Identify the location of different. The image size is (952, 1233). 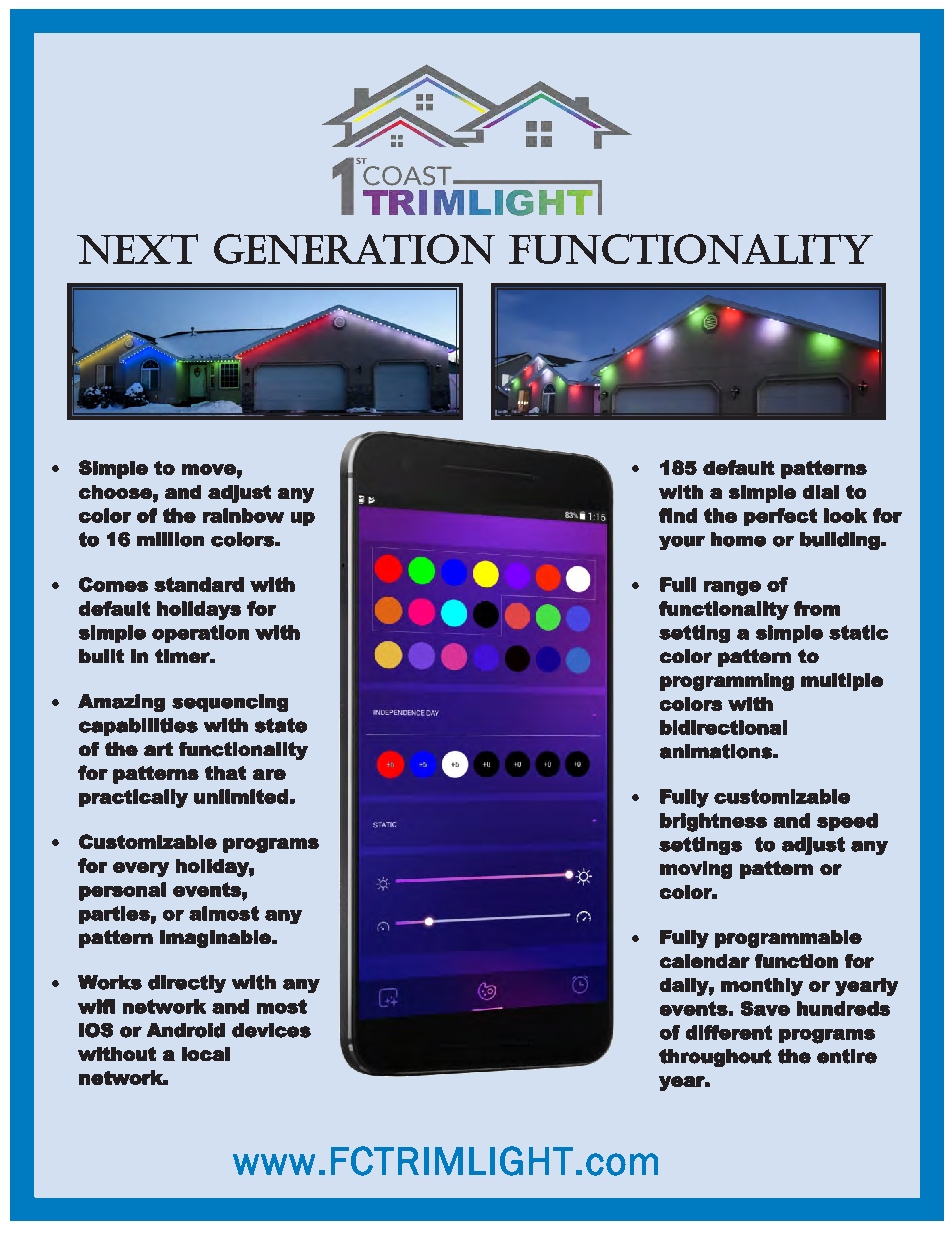
(729, 1032).
